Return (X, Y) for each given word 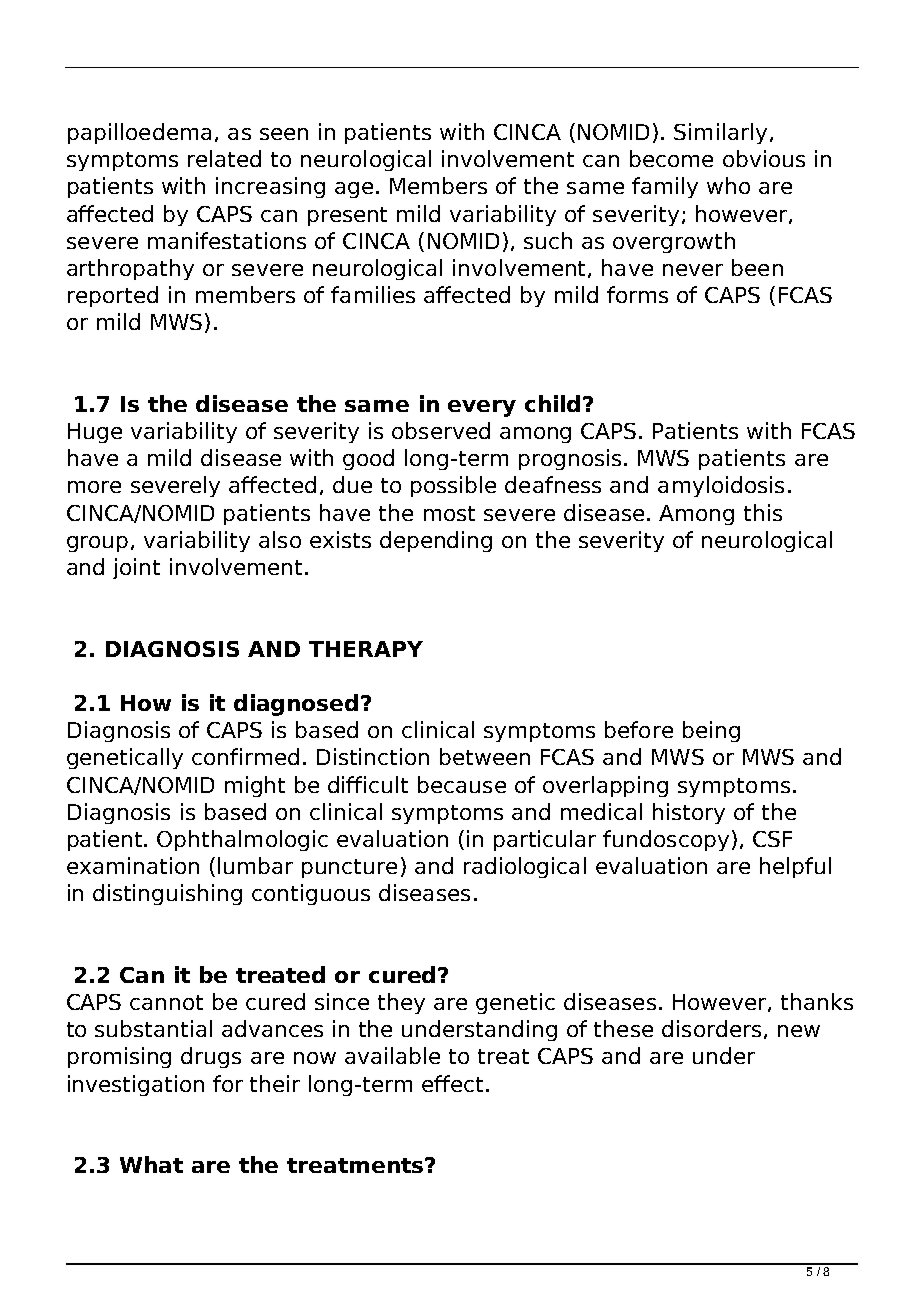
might (255, 786)
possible (453, 486)
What (151, 1164)
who (728, 185)
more (94, 487)
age (354, 190)
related (224, 158)
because (462, 784)
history (689, 813)
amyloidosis (721, 486)
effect (452, 1083)
